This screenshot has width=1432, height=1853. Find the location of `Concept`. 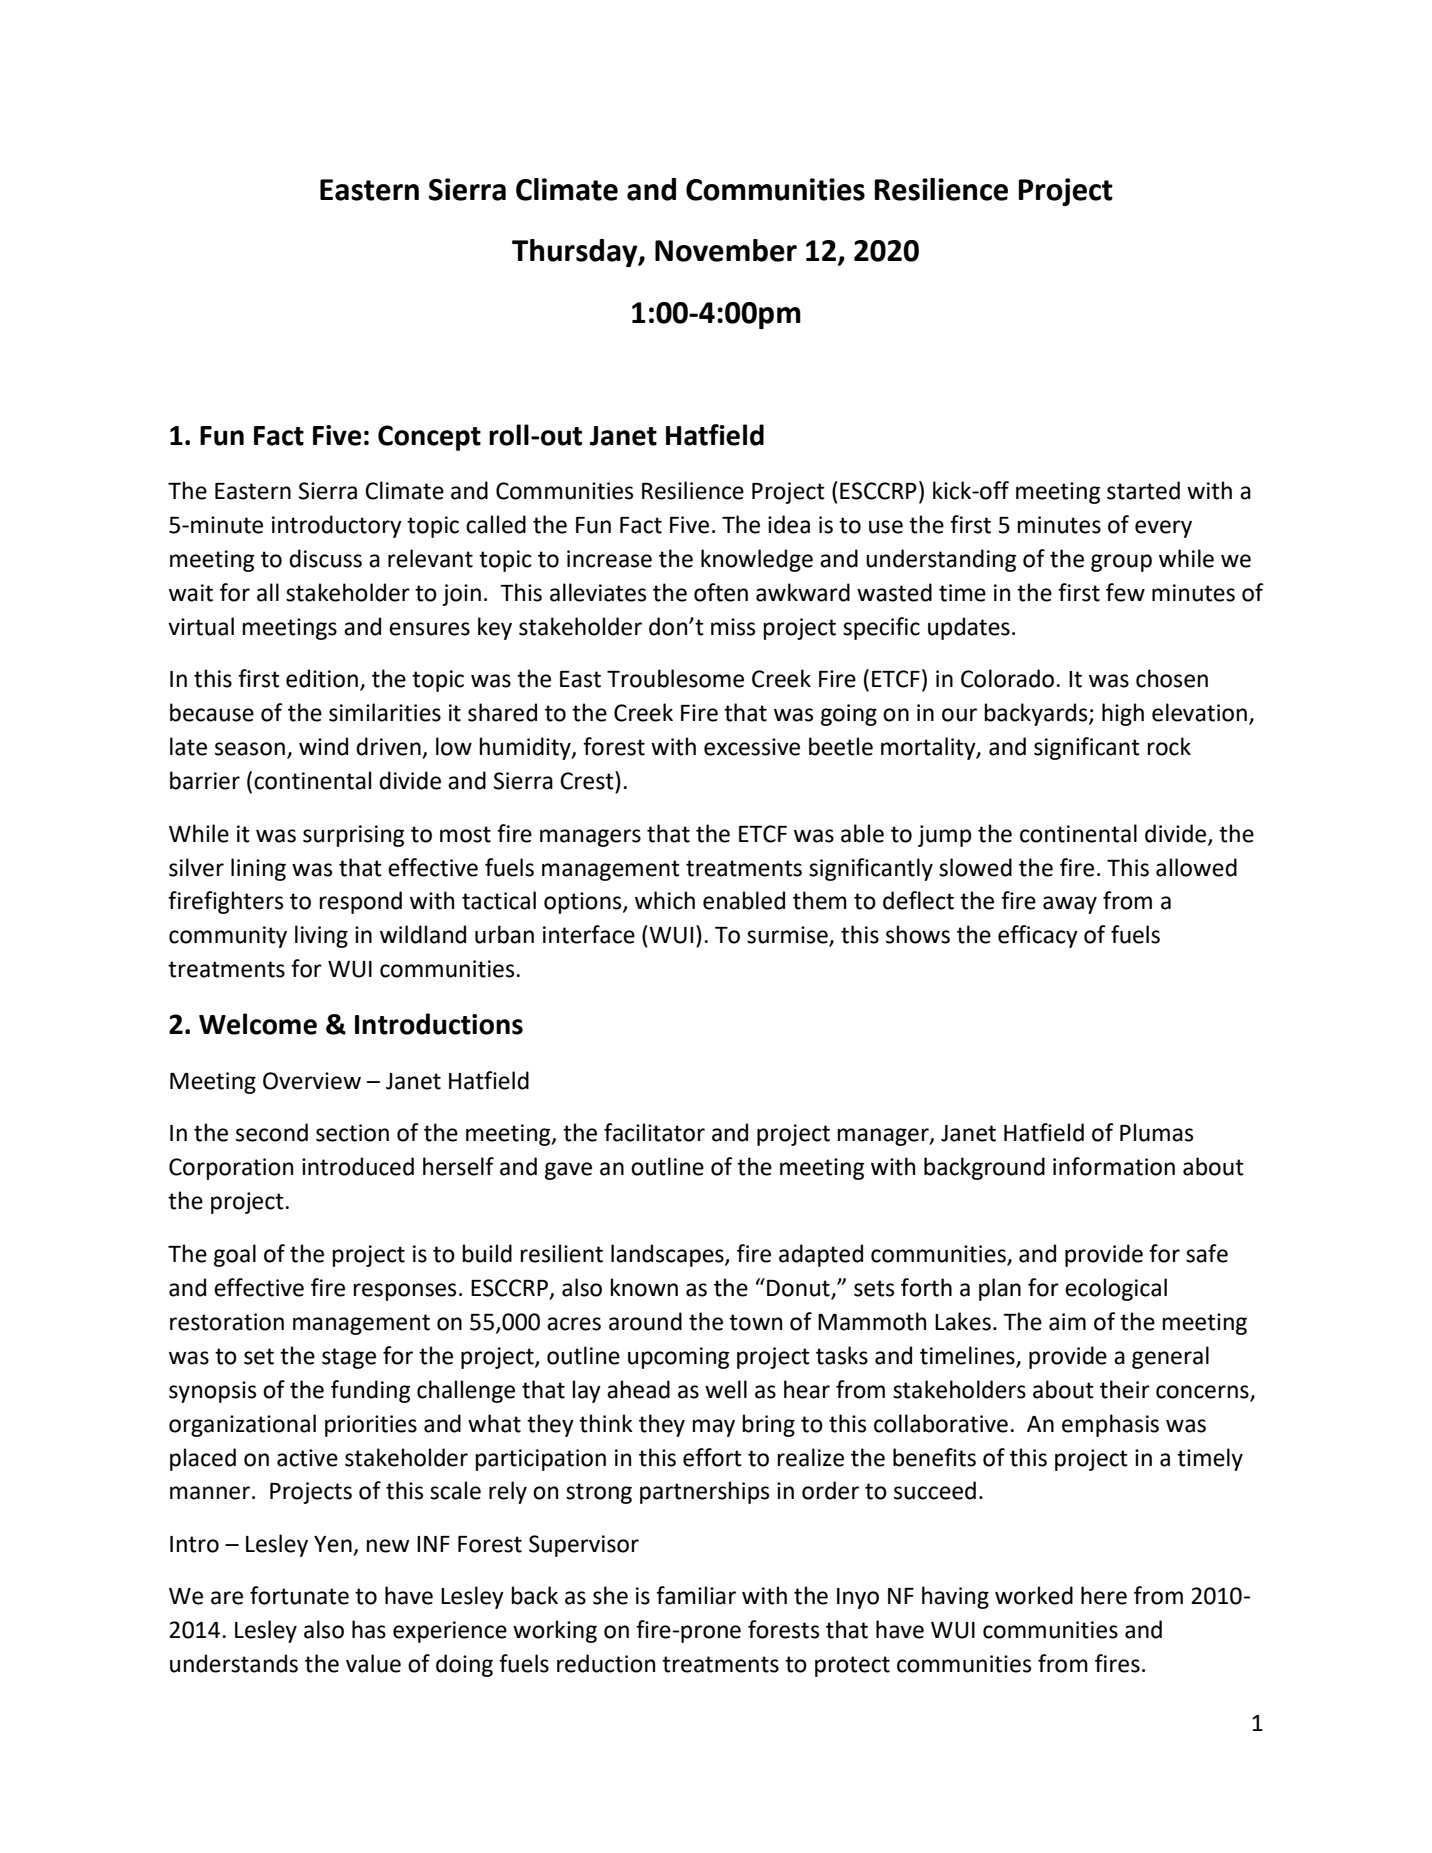

Concept is located at coordinates (429, 438).
